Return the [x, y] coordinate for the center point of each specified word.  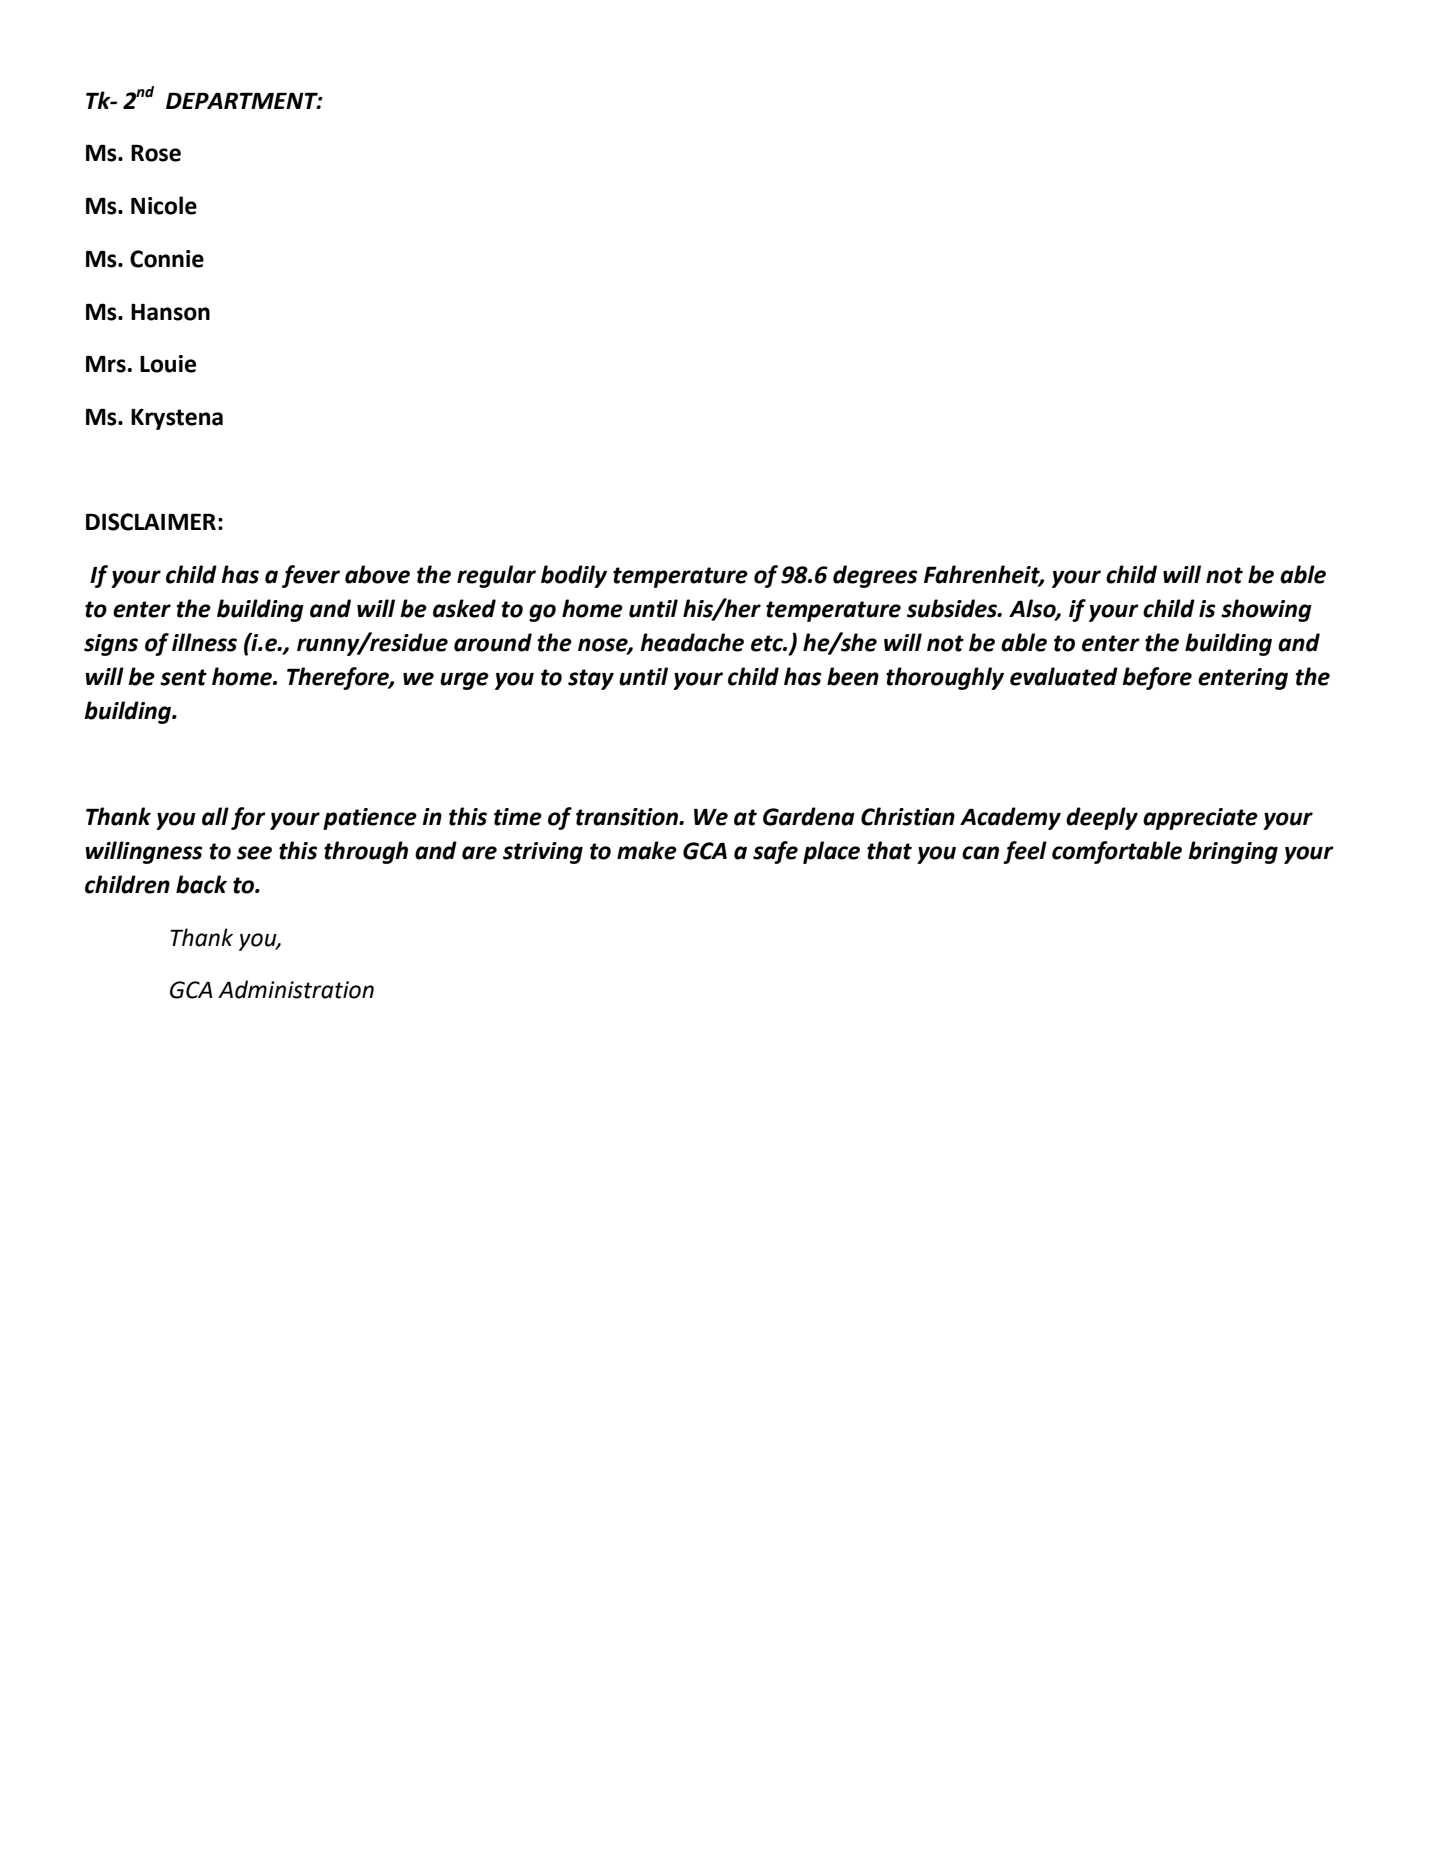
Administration [296, 989]
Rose [156, 153]
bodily [574, 576]
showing [1266, 610]
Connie [167, 259]
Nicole [164, 205]
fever [311, 576]
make [647, 850]
